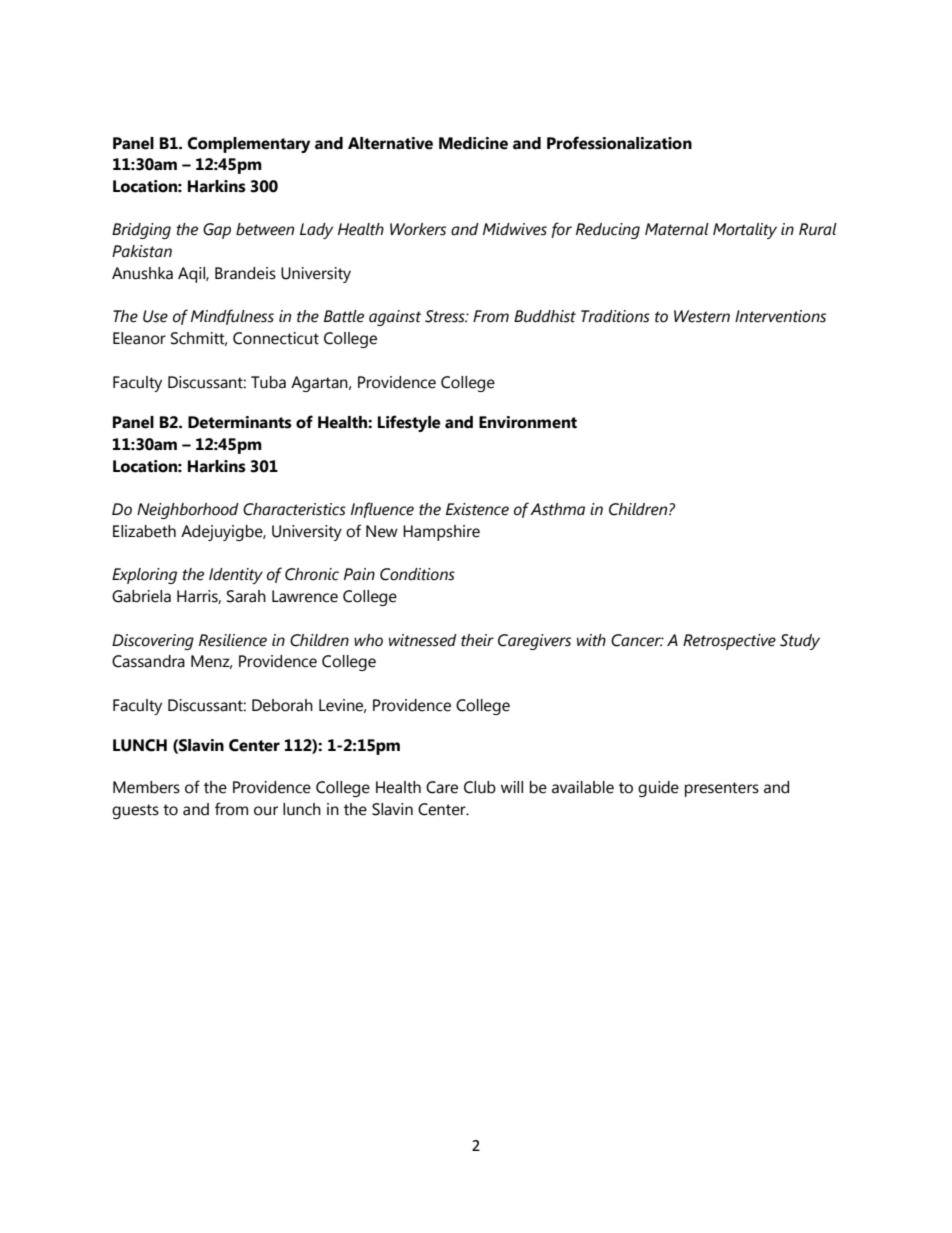  Describe the element at coordinates (268, 382) in the document. I see `Tuba` at that location.
